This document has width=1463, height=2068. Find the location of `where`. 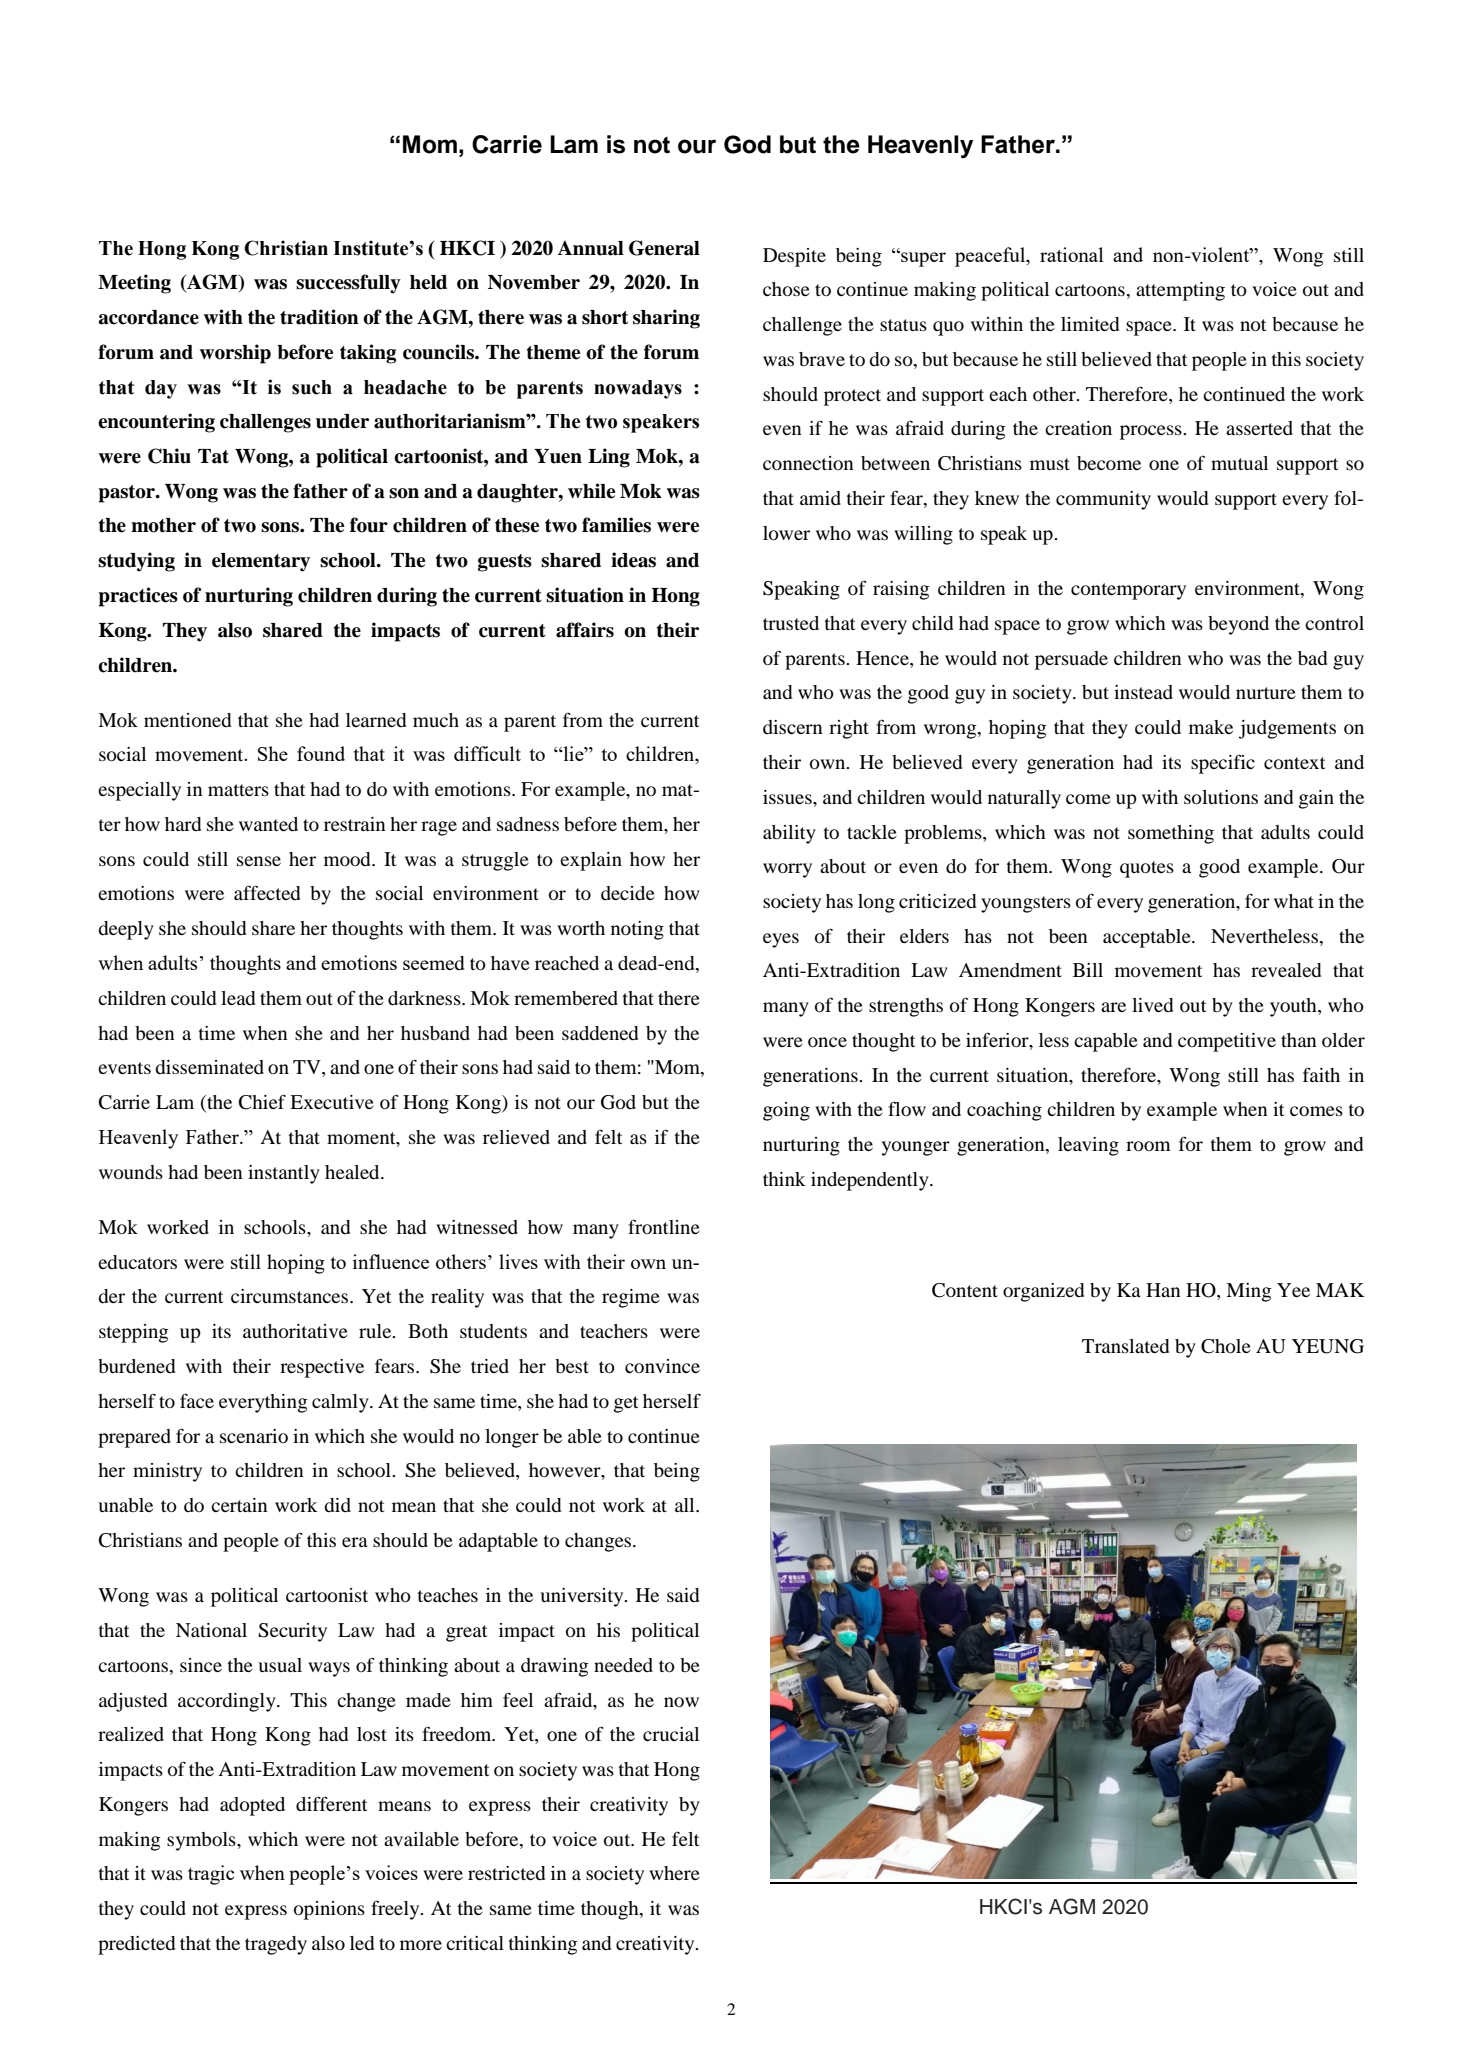

where is located at coordinates (674, 1873).
